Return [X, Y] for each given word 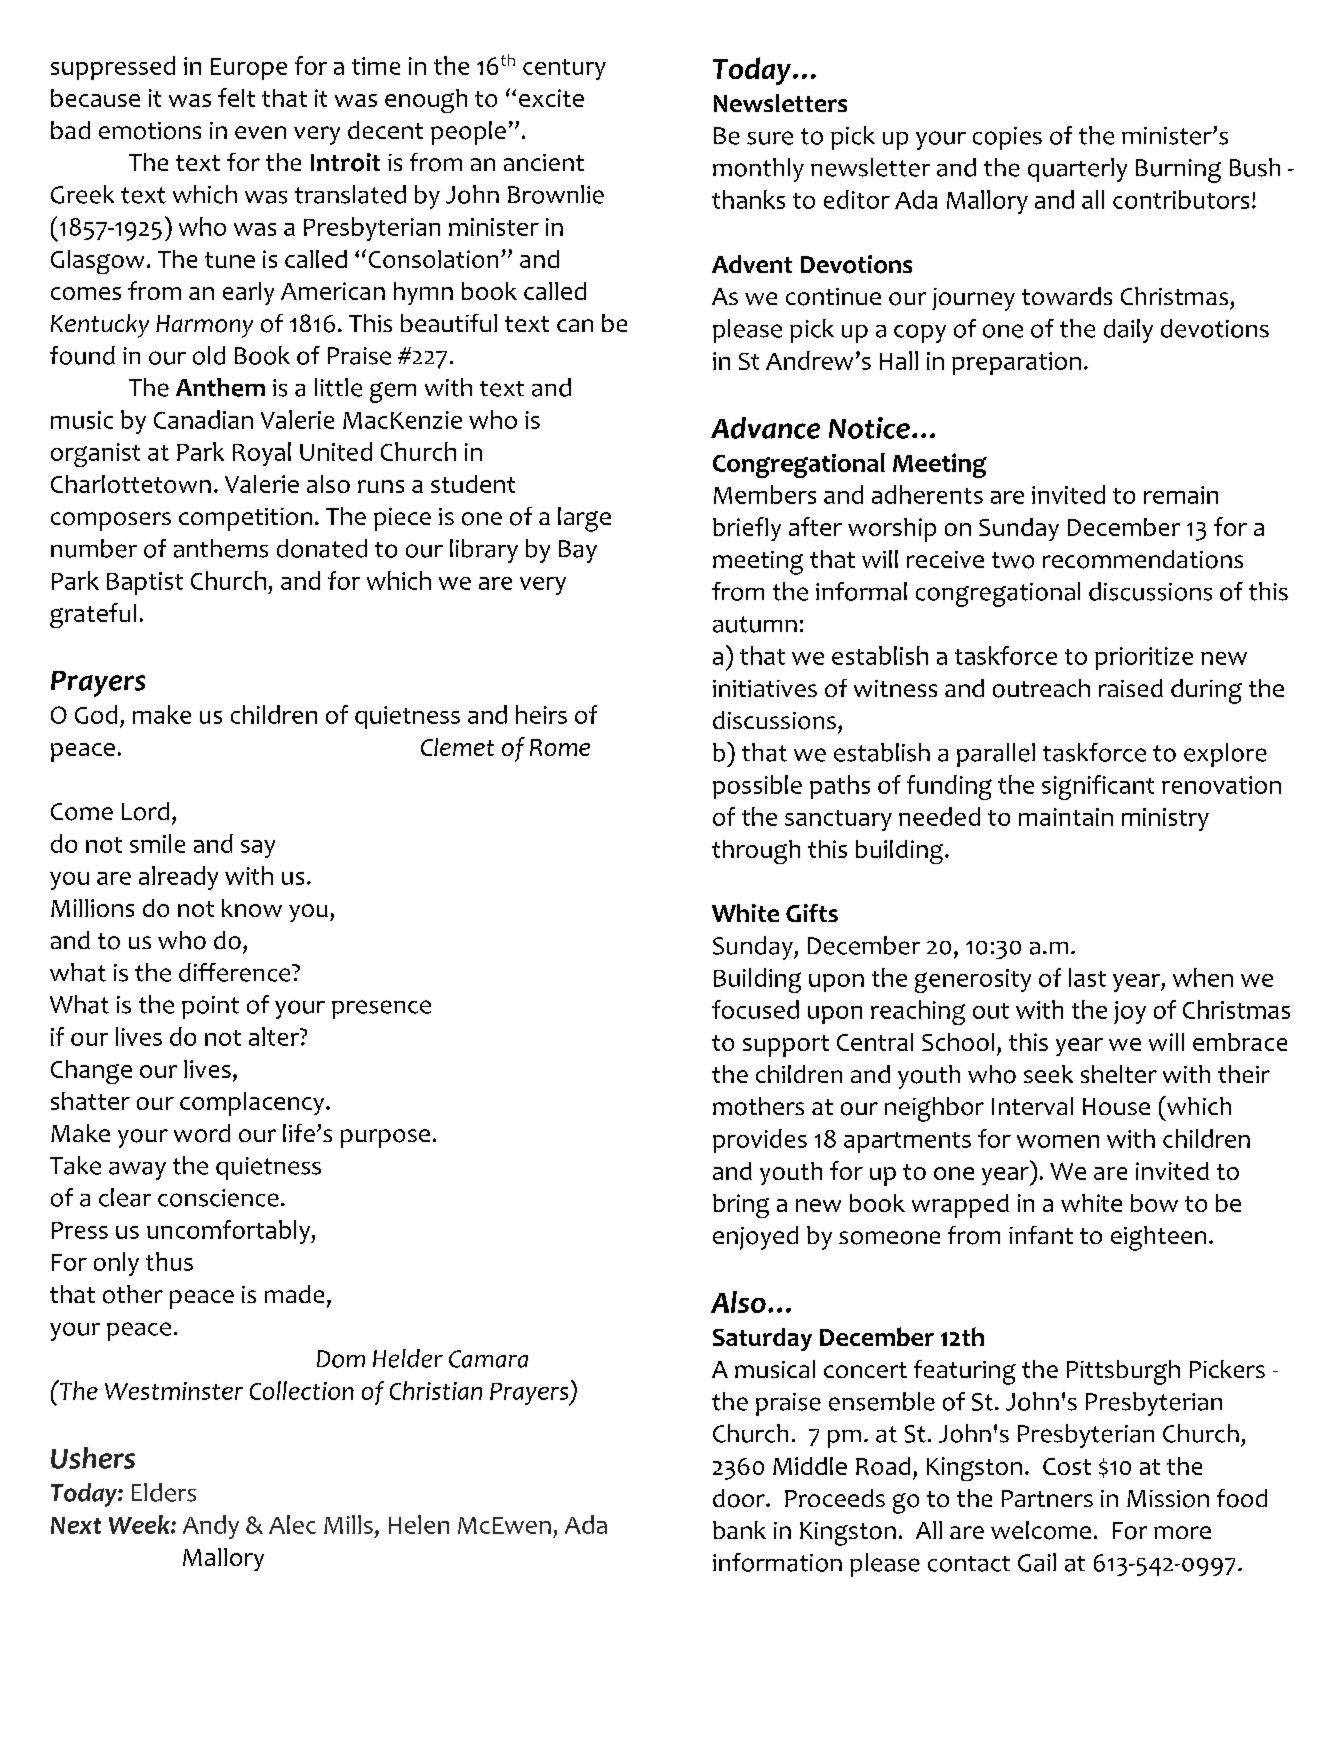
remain [1181, 495]
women [1058, 1141]
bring [741, 1206]
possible [757, 787]
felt [236, 97]
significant [1098, 787]
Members [765, 494]
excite [551, 98]
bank [739, 1530]
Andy [211, 1527]
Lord [145, 811]
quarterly [1077, 170]
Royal [262, 454]
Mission [1168, 1499]
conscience [218, 1198]
